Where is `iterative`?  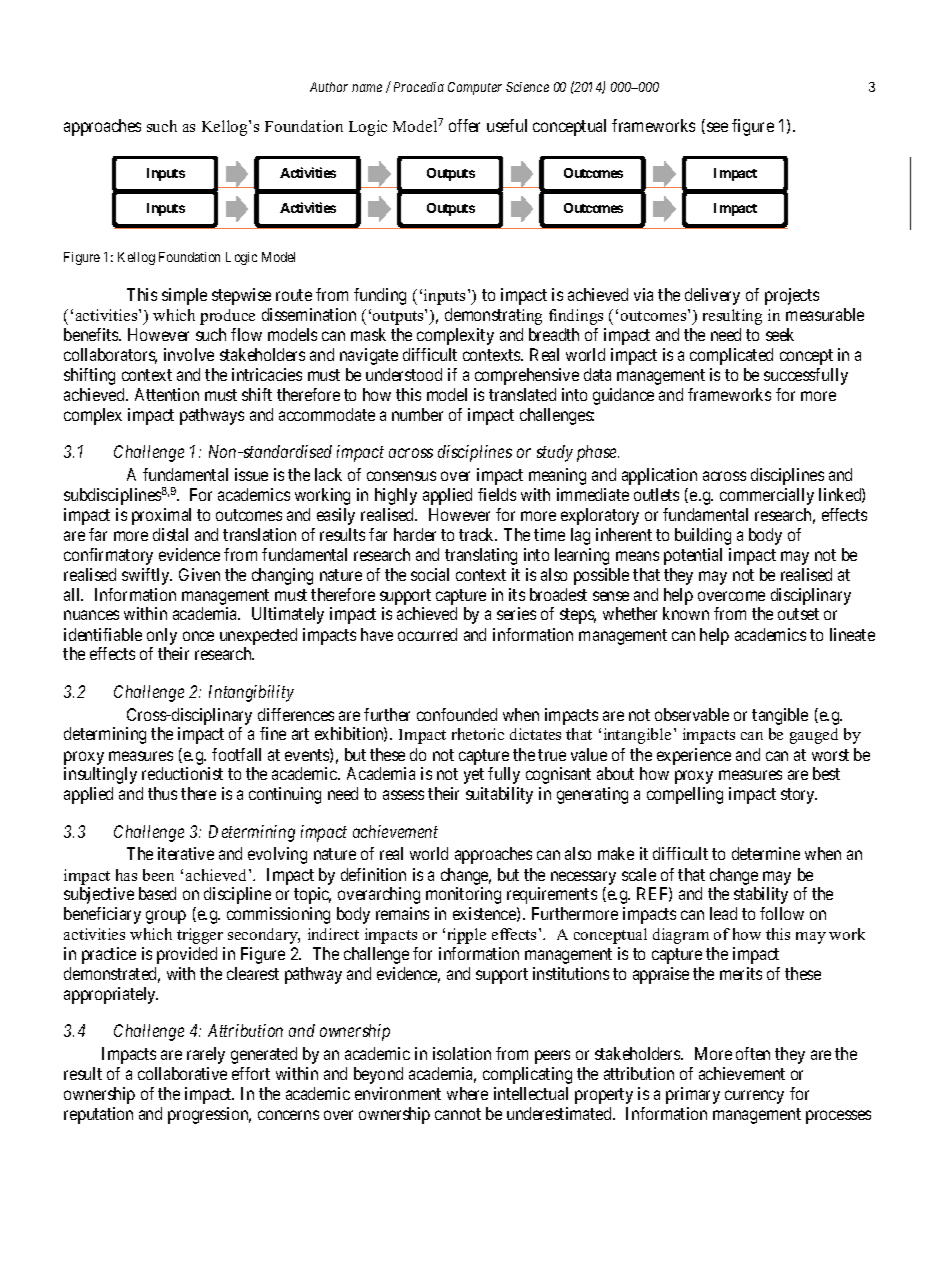
iterative is located at coordinates (186, 853).
